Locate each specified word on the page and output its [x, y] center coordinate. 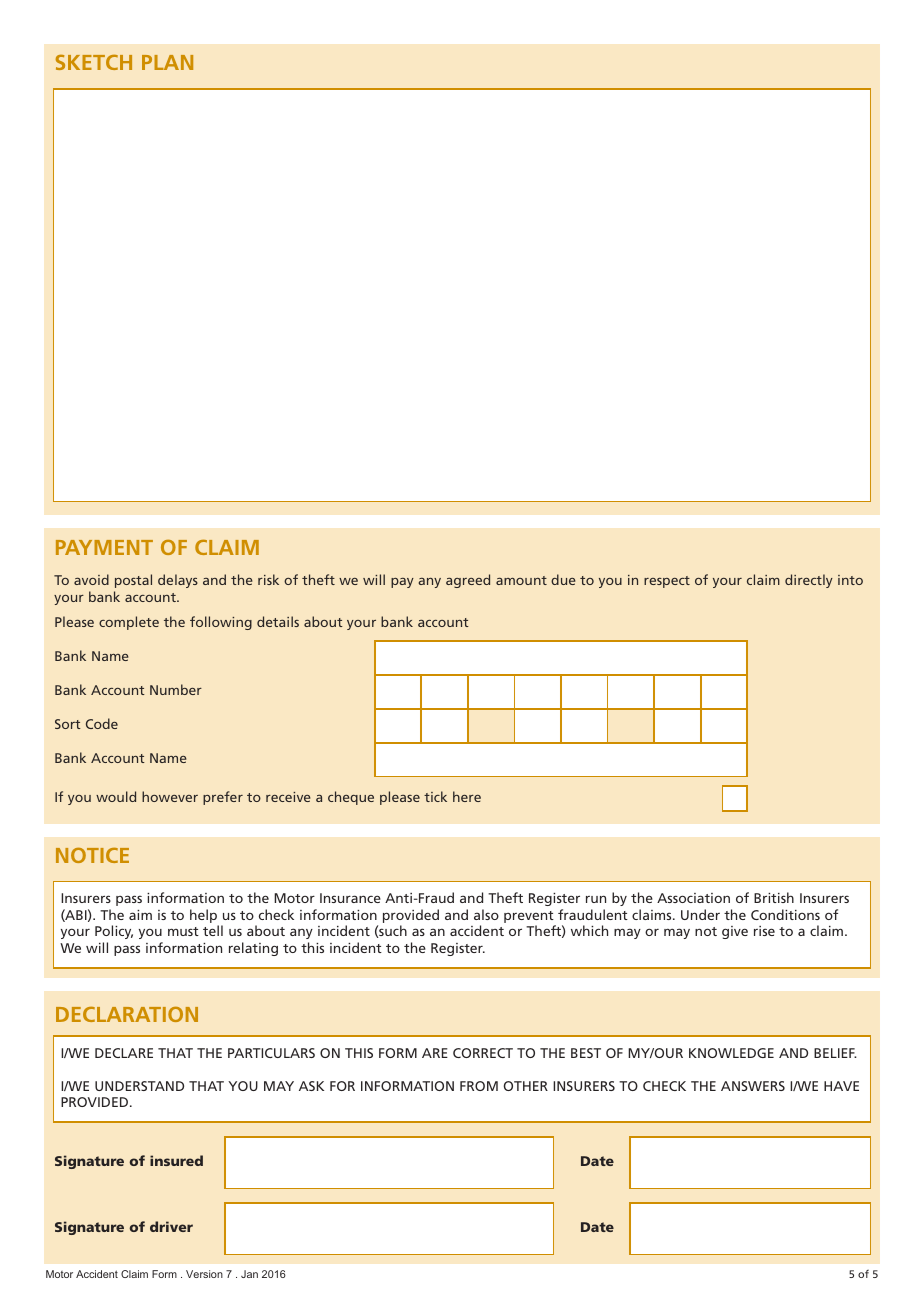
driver [171, 1226]
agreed [468, 581]
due [563, 579]
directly [809, 581]
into [850, 580]
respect [667, 582]
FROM [479, 1086]
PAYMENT [104, 547]
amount [521, 580]
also [486, 914]
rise [764, 931]
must [183, 931]
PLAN [167, 62]
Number [176, 689]
